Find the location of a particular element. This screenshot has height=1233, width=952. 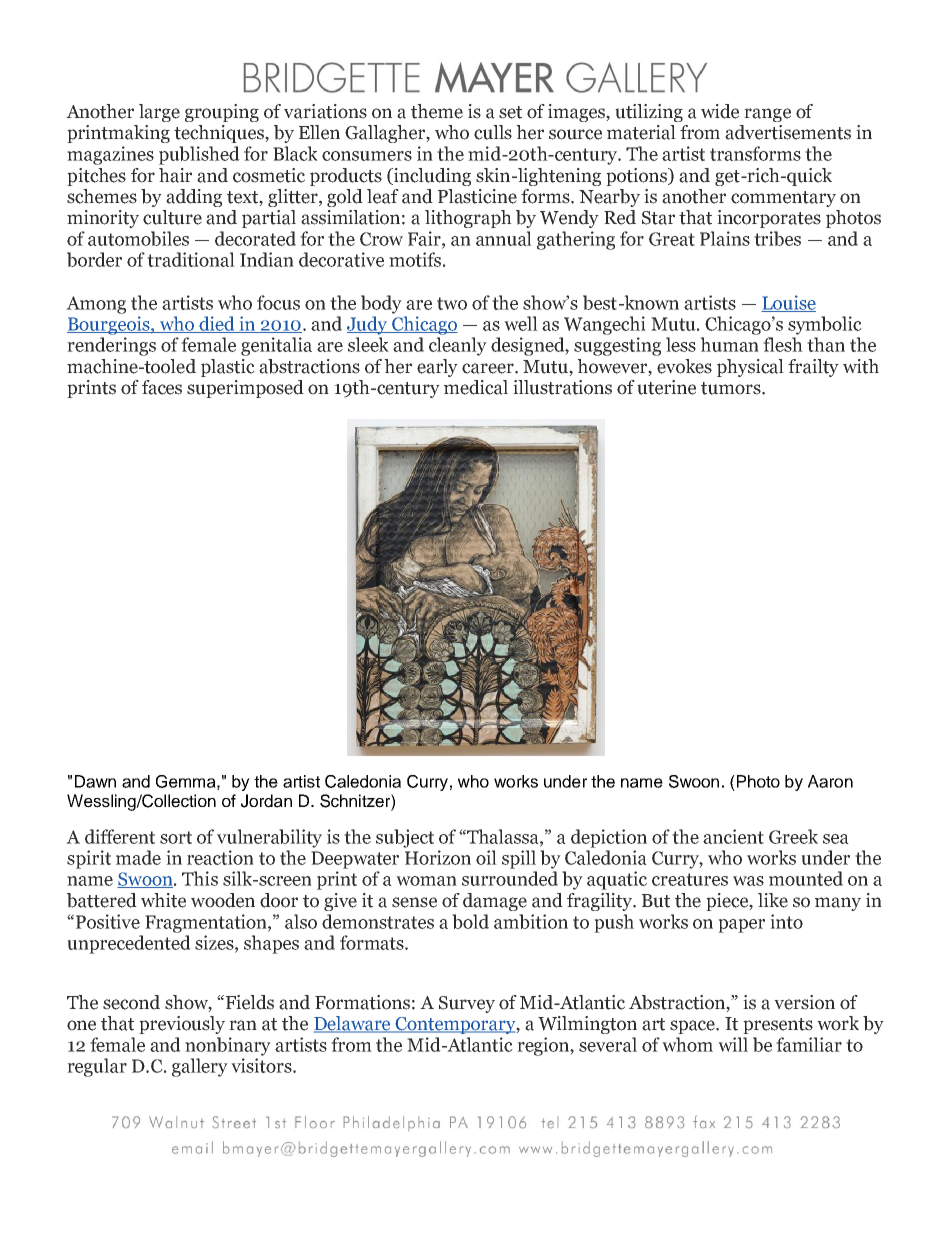

Survey is located at coordinates (467, 1004).
